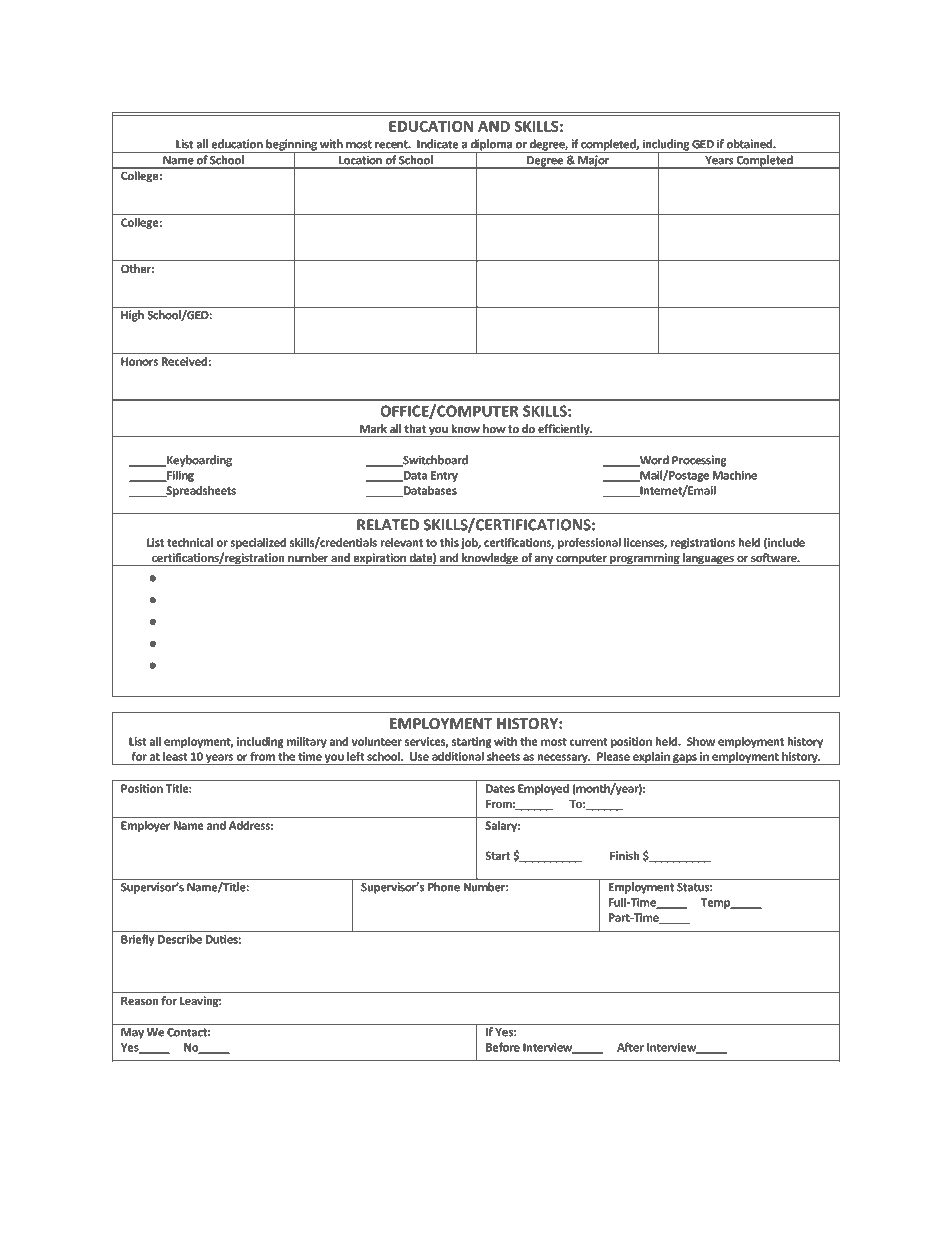  What do you see at coordinates (630, 1047) in the document?
I see `After` at bounding box center [630, 1047].
